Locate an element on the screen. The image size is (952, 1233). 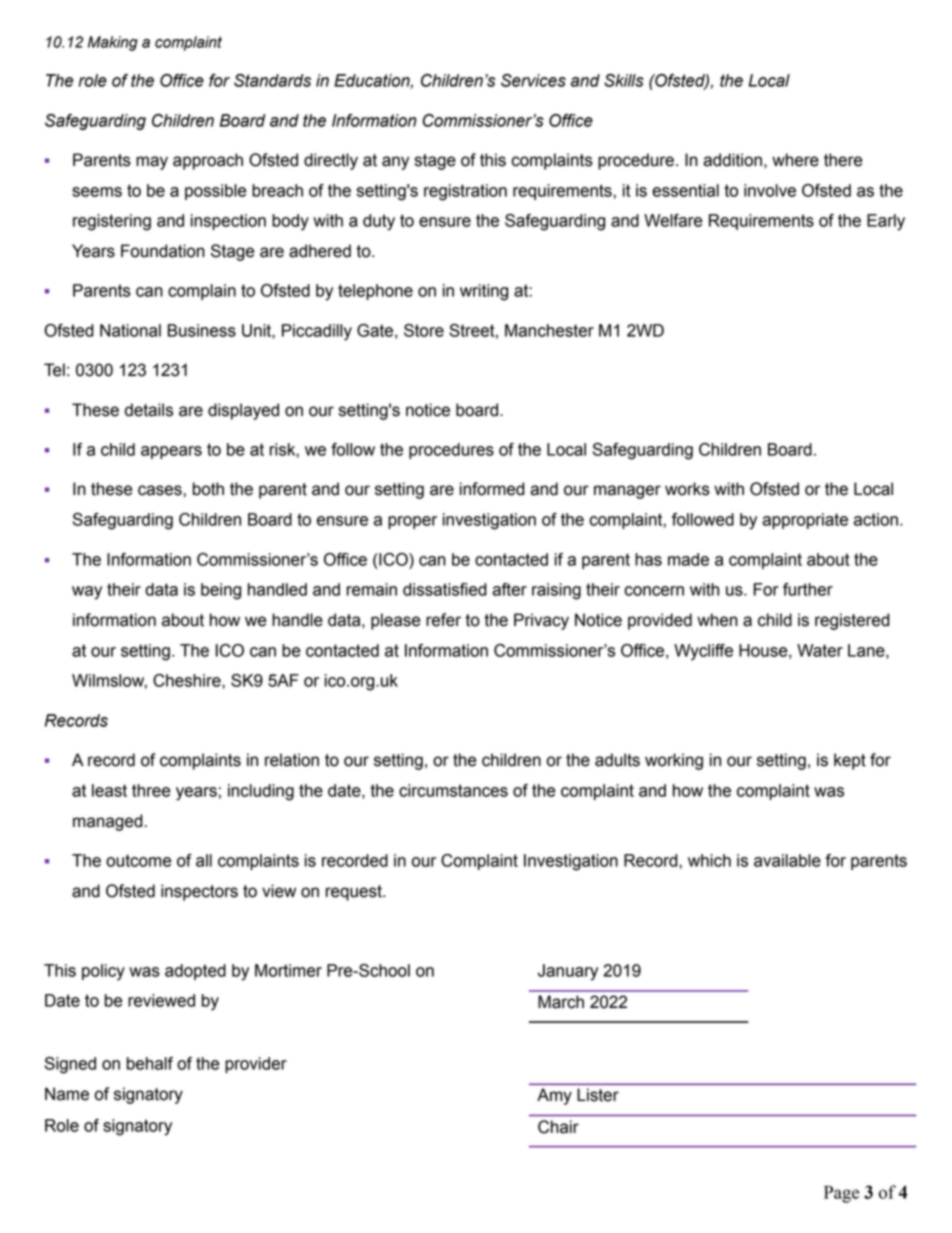
three is located at coordinates (151, 790).
